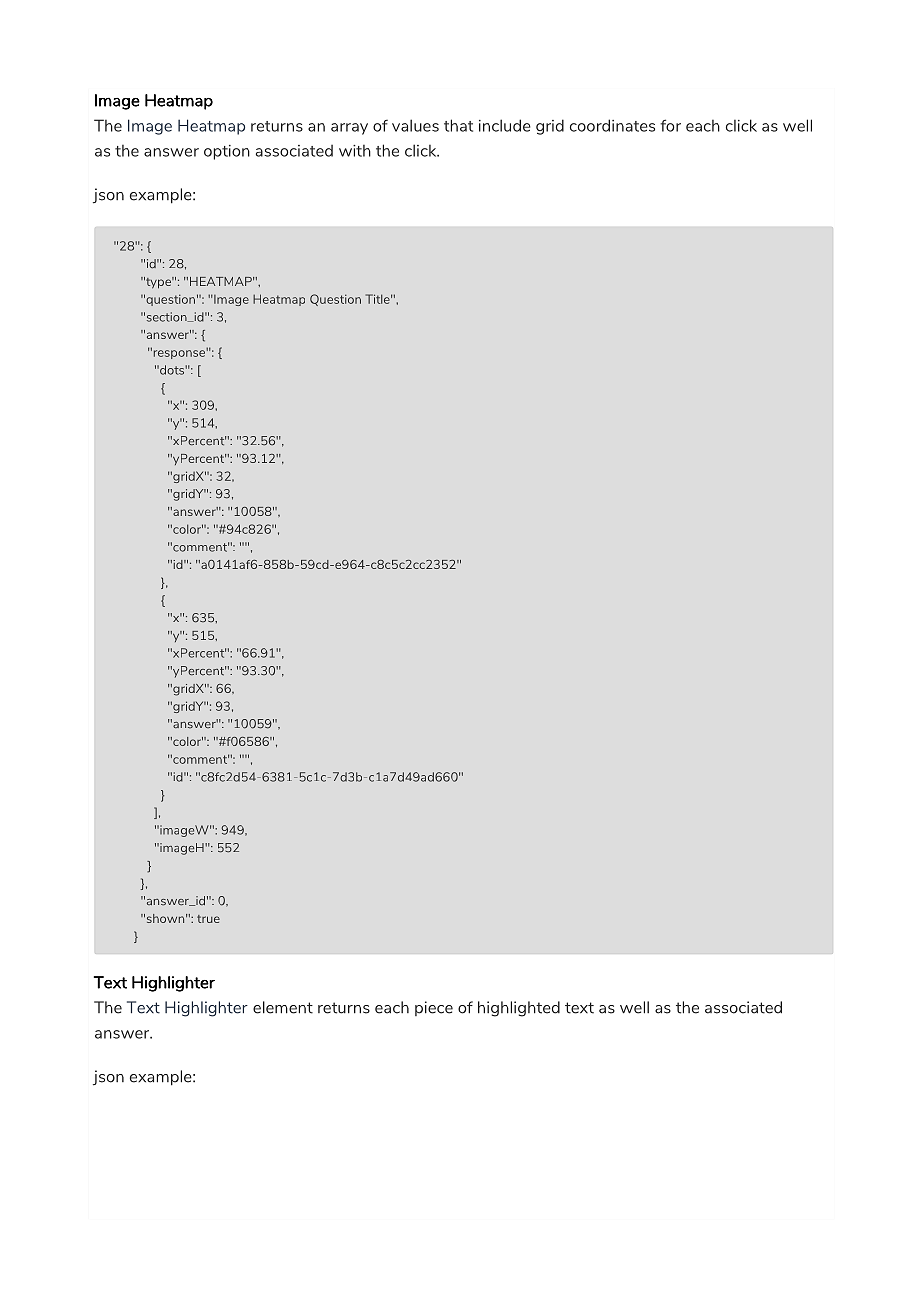  I want to click on highlighted, so click(519, 1009).
